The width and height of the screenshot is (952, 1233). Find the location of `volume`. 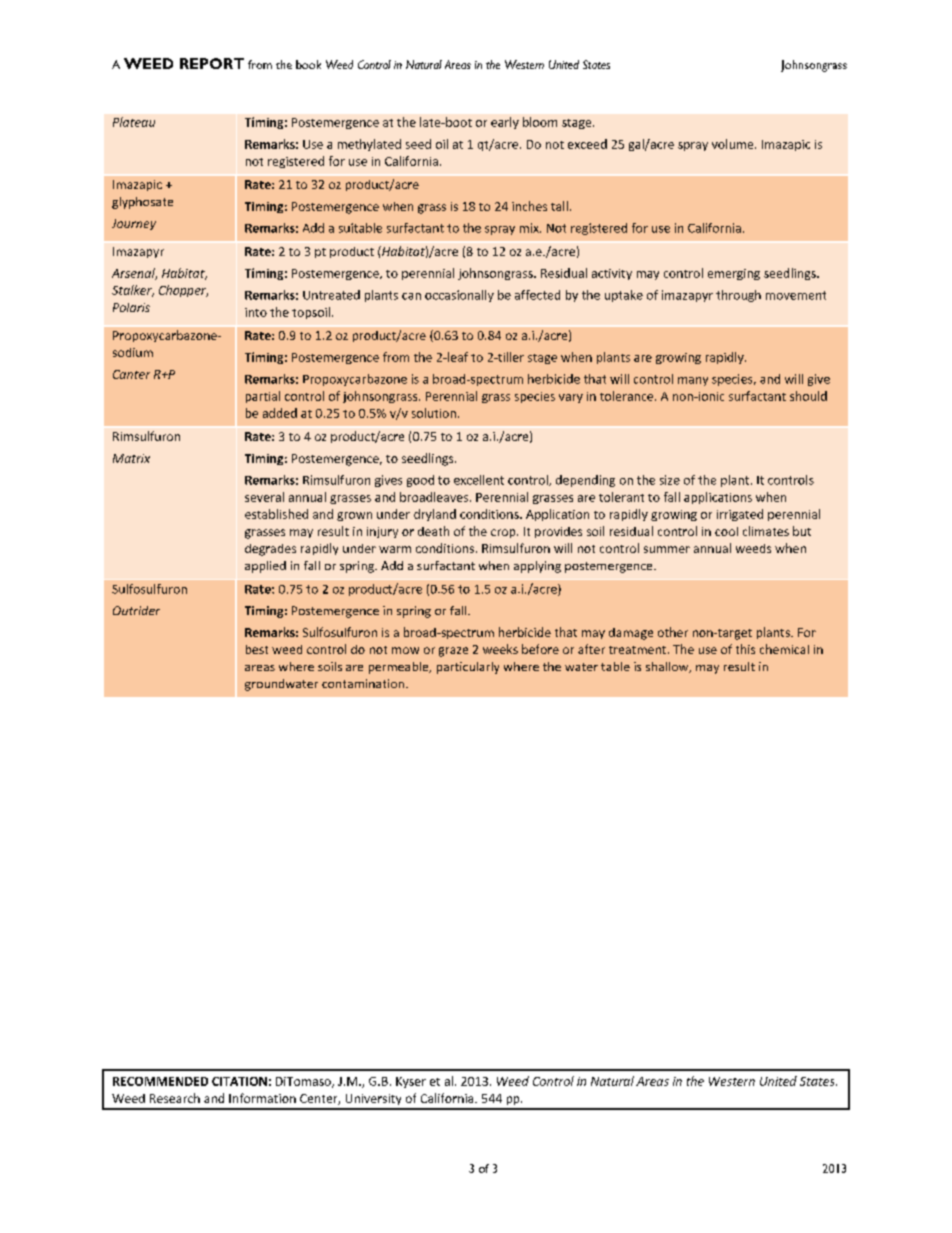

volume is located at coordinates (734, 144).
